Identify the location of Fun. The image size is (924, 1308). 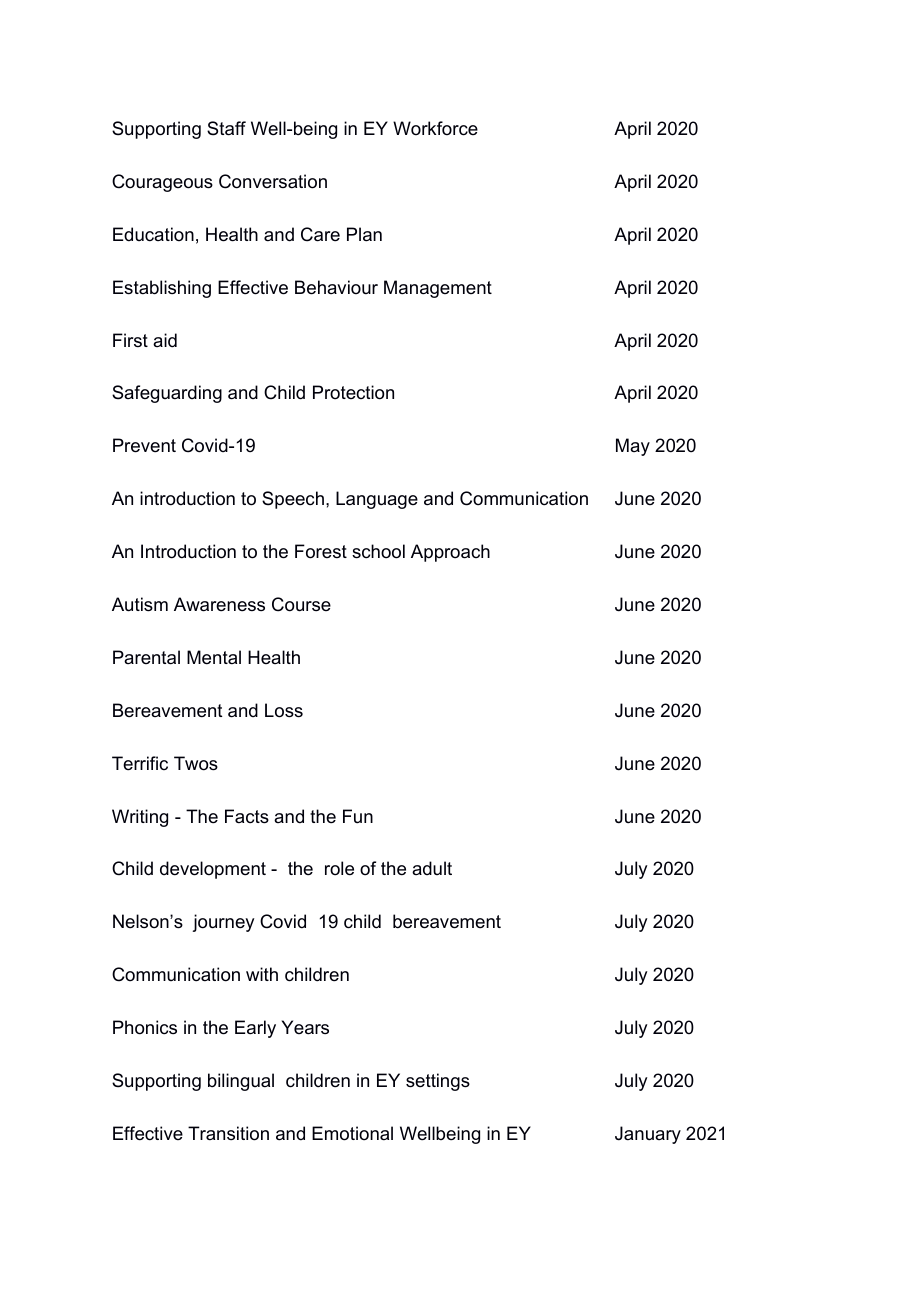
(358, 816).
